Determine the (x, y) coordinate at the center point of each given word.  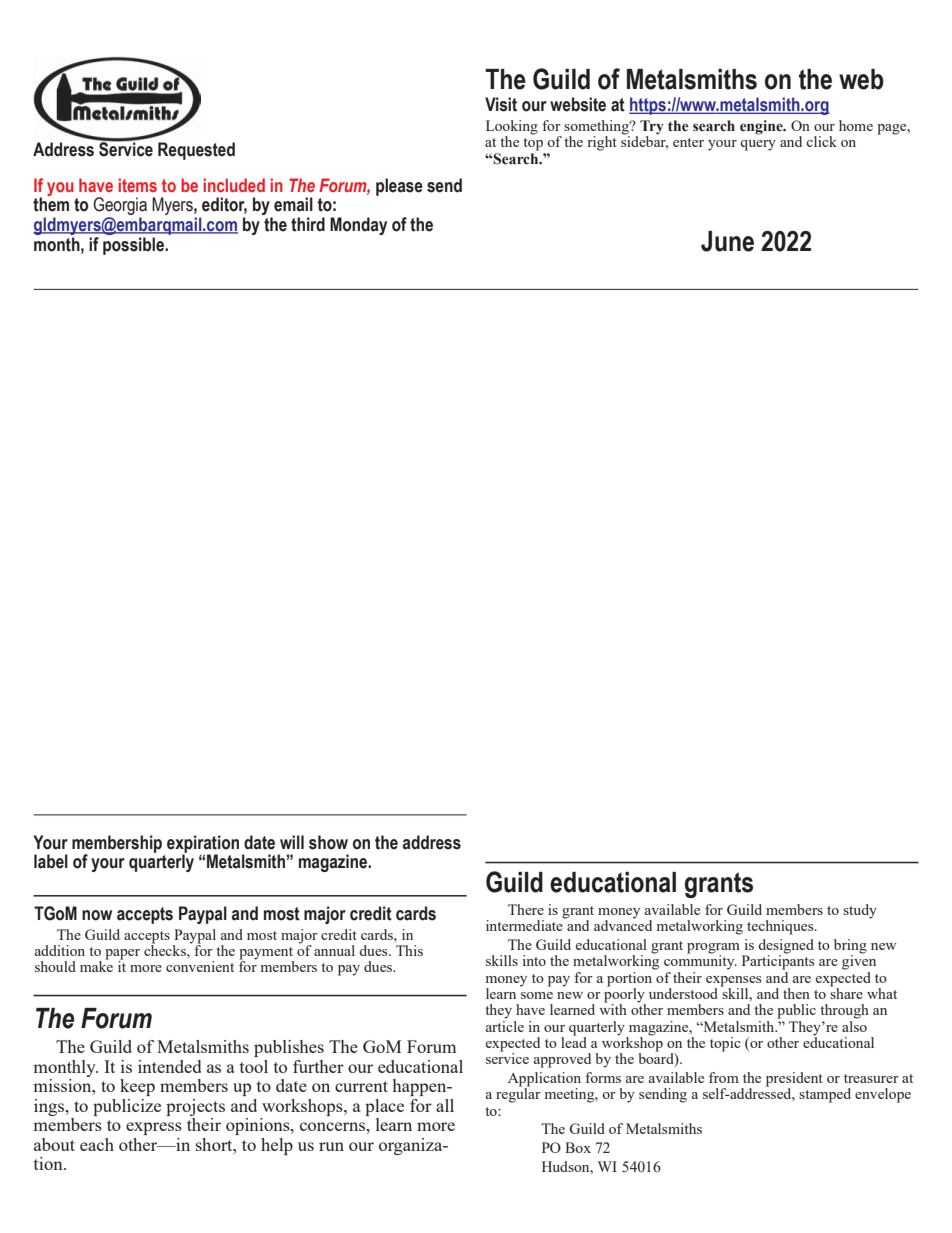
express (154, 1128)
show (328, 842)
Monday (358, 226)
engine (762, 127)
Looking (512, 128)
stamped (825, 1095)
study (860, 911)
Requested (196, 151)
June (727, 241)
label (51, 861)
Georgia (120, 207)
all (445, 1105)
